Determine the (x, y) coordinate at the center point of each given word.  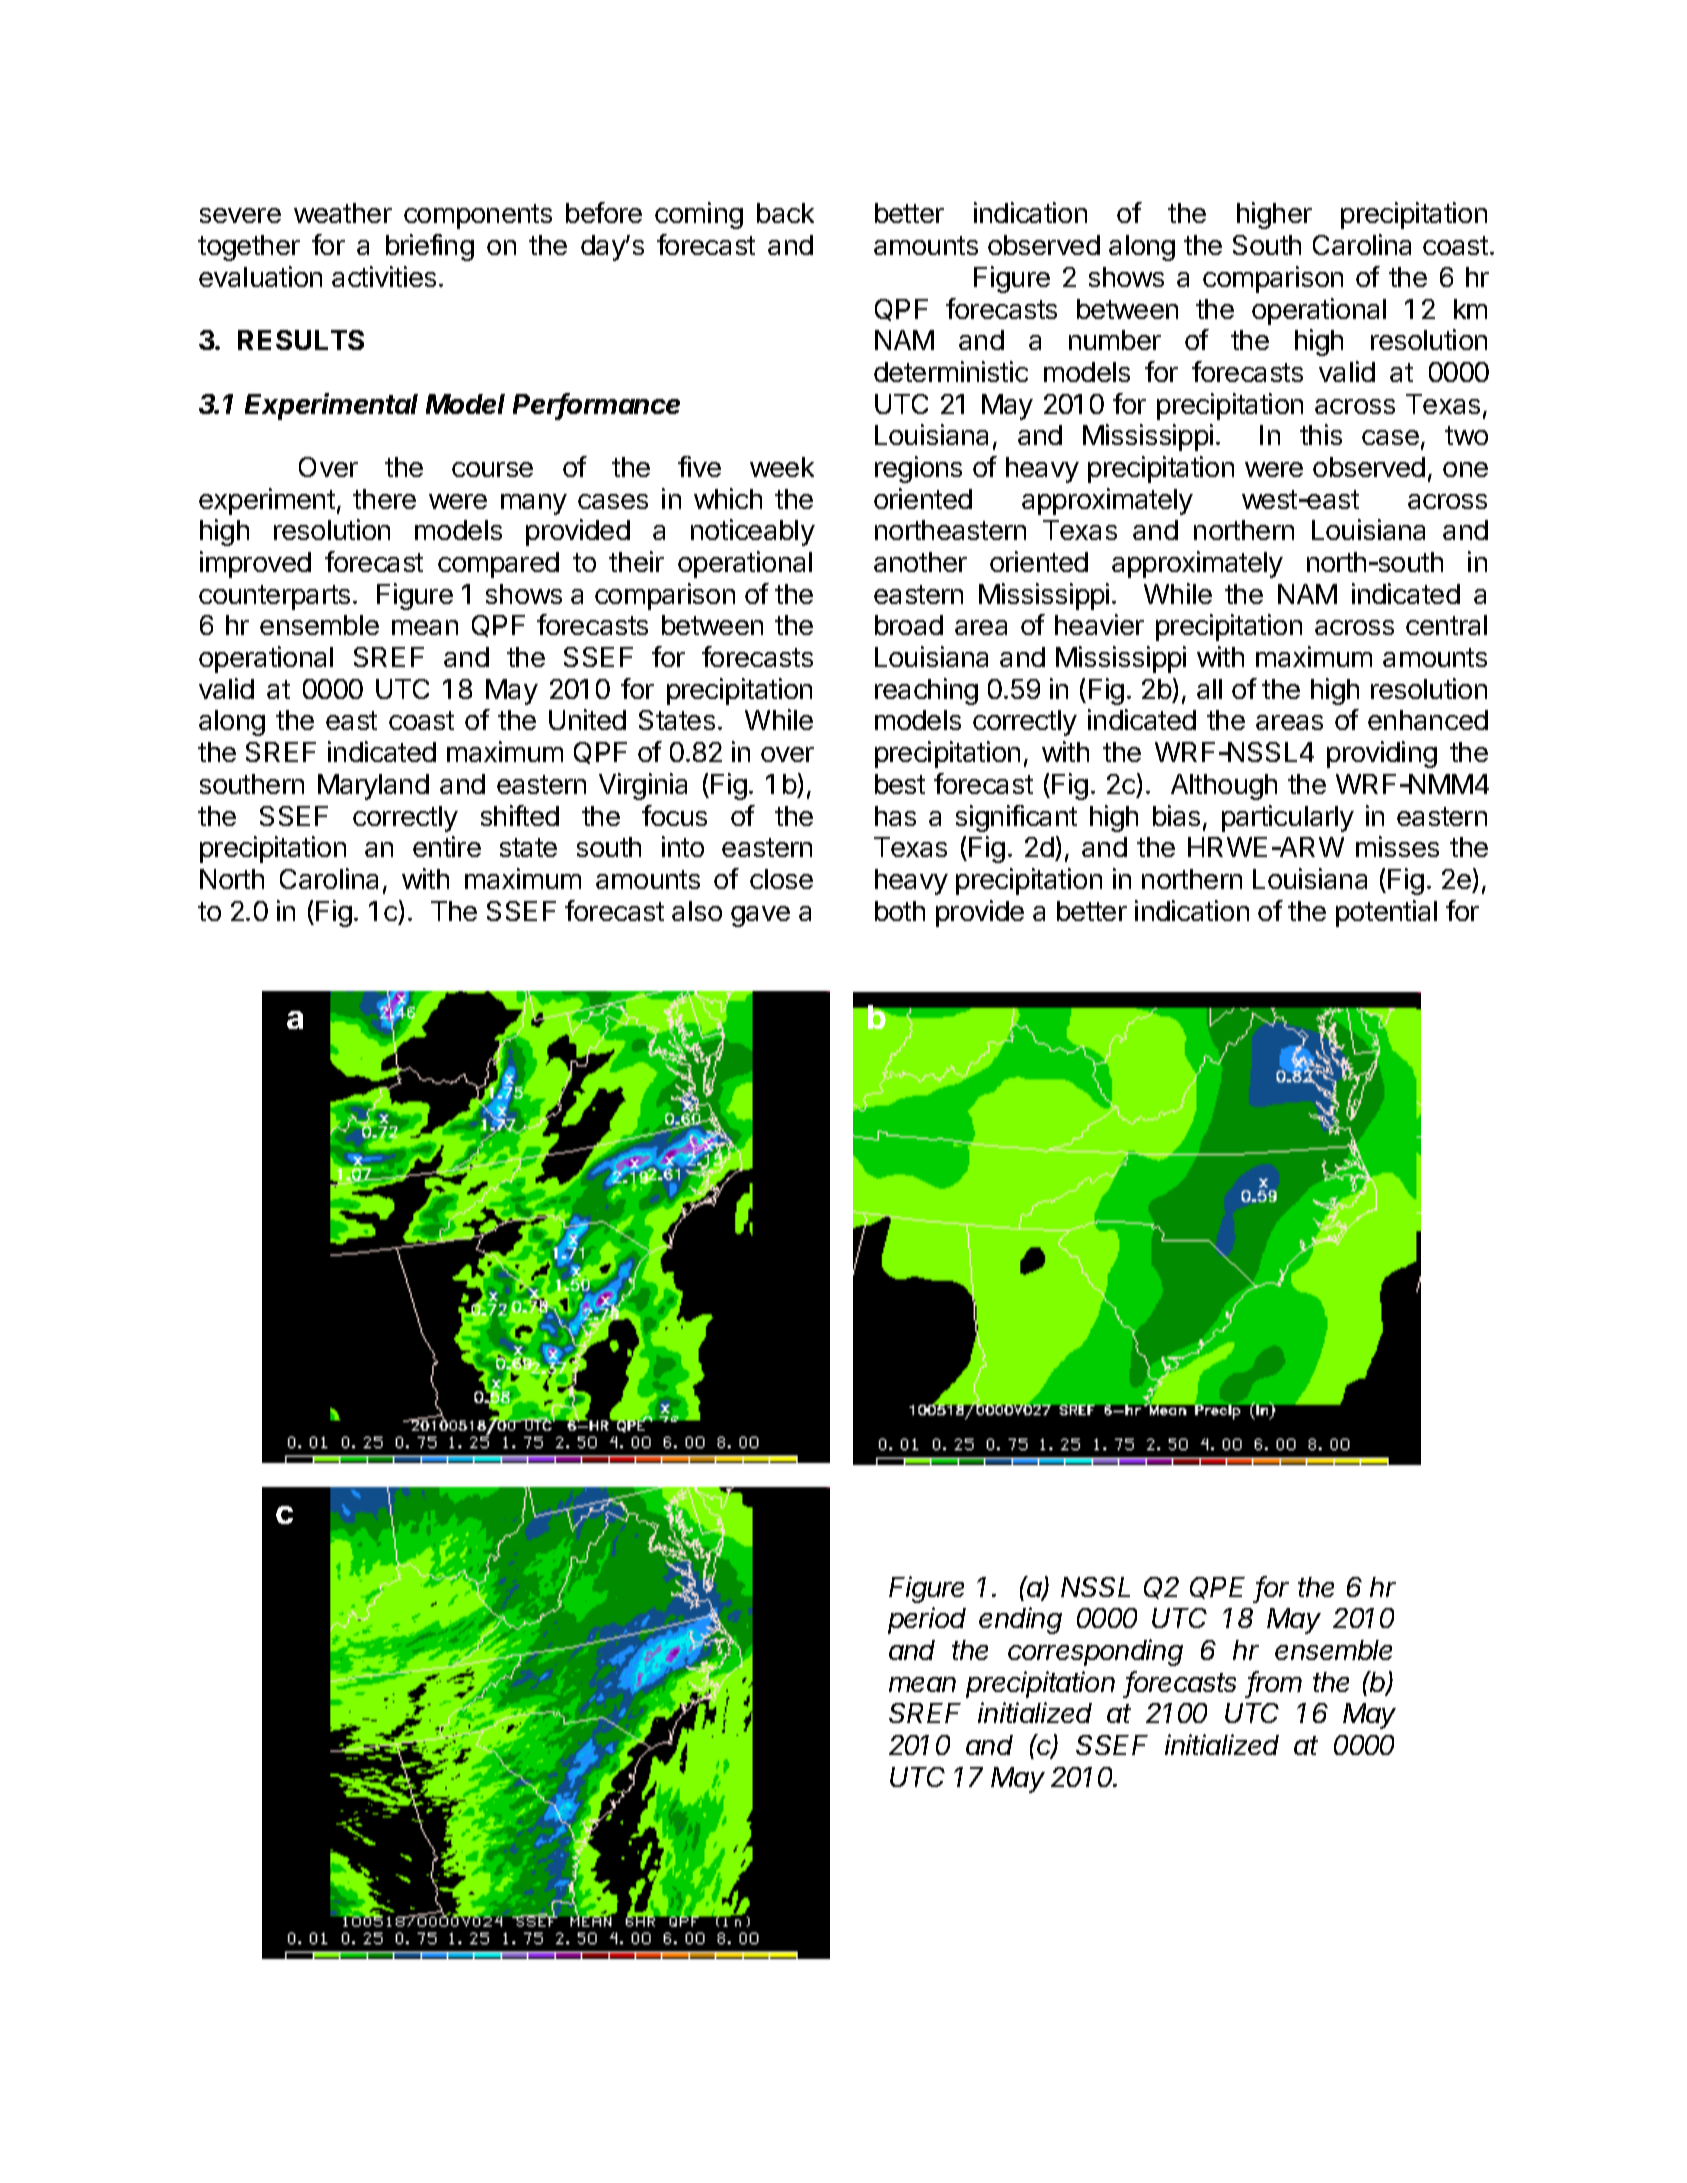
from (1275, 1683)
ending (1020, 1620)
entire (447, 846)
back (785, 213)
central (1446, 625)
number (1115, 340)
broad (909, 625)
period (927, 1620)
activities (384, 276)
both (900, 911)
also (697, 911)
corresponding (1095, 1652)
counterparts (274, 597)
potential (1386, 913)
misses (1397, 846)
